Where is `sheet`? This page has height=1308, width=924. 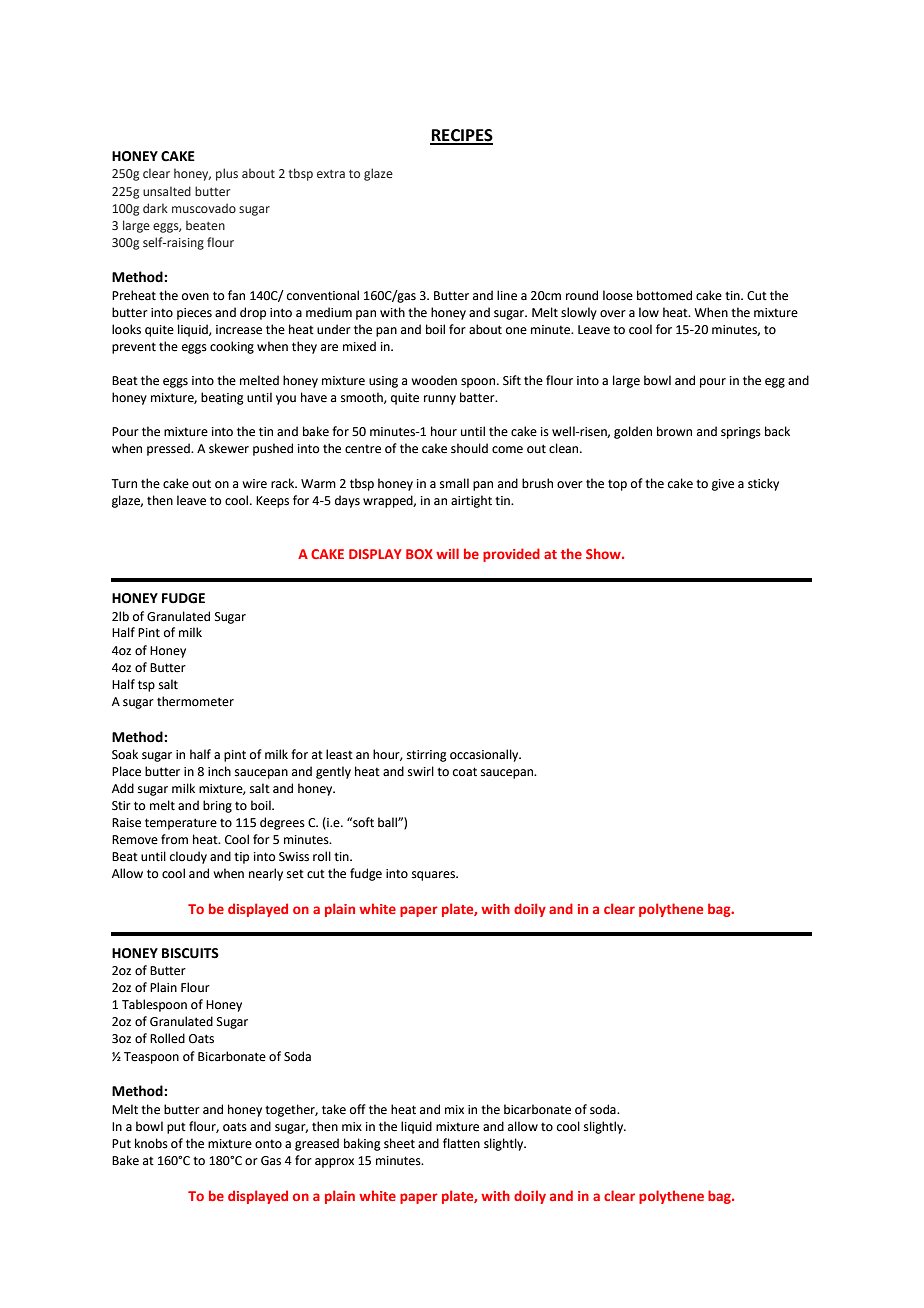 sheet is located at coordinates (399, 1143).
